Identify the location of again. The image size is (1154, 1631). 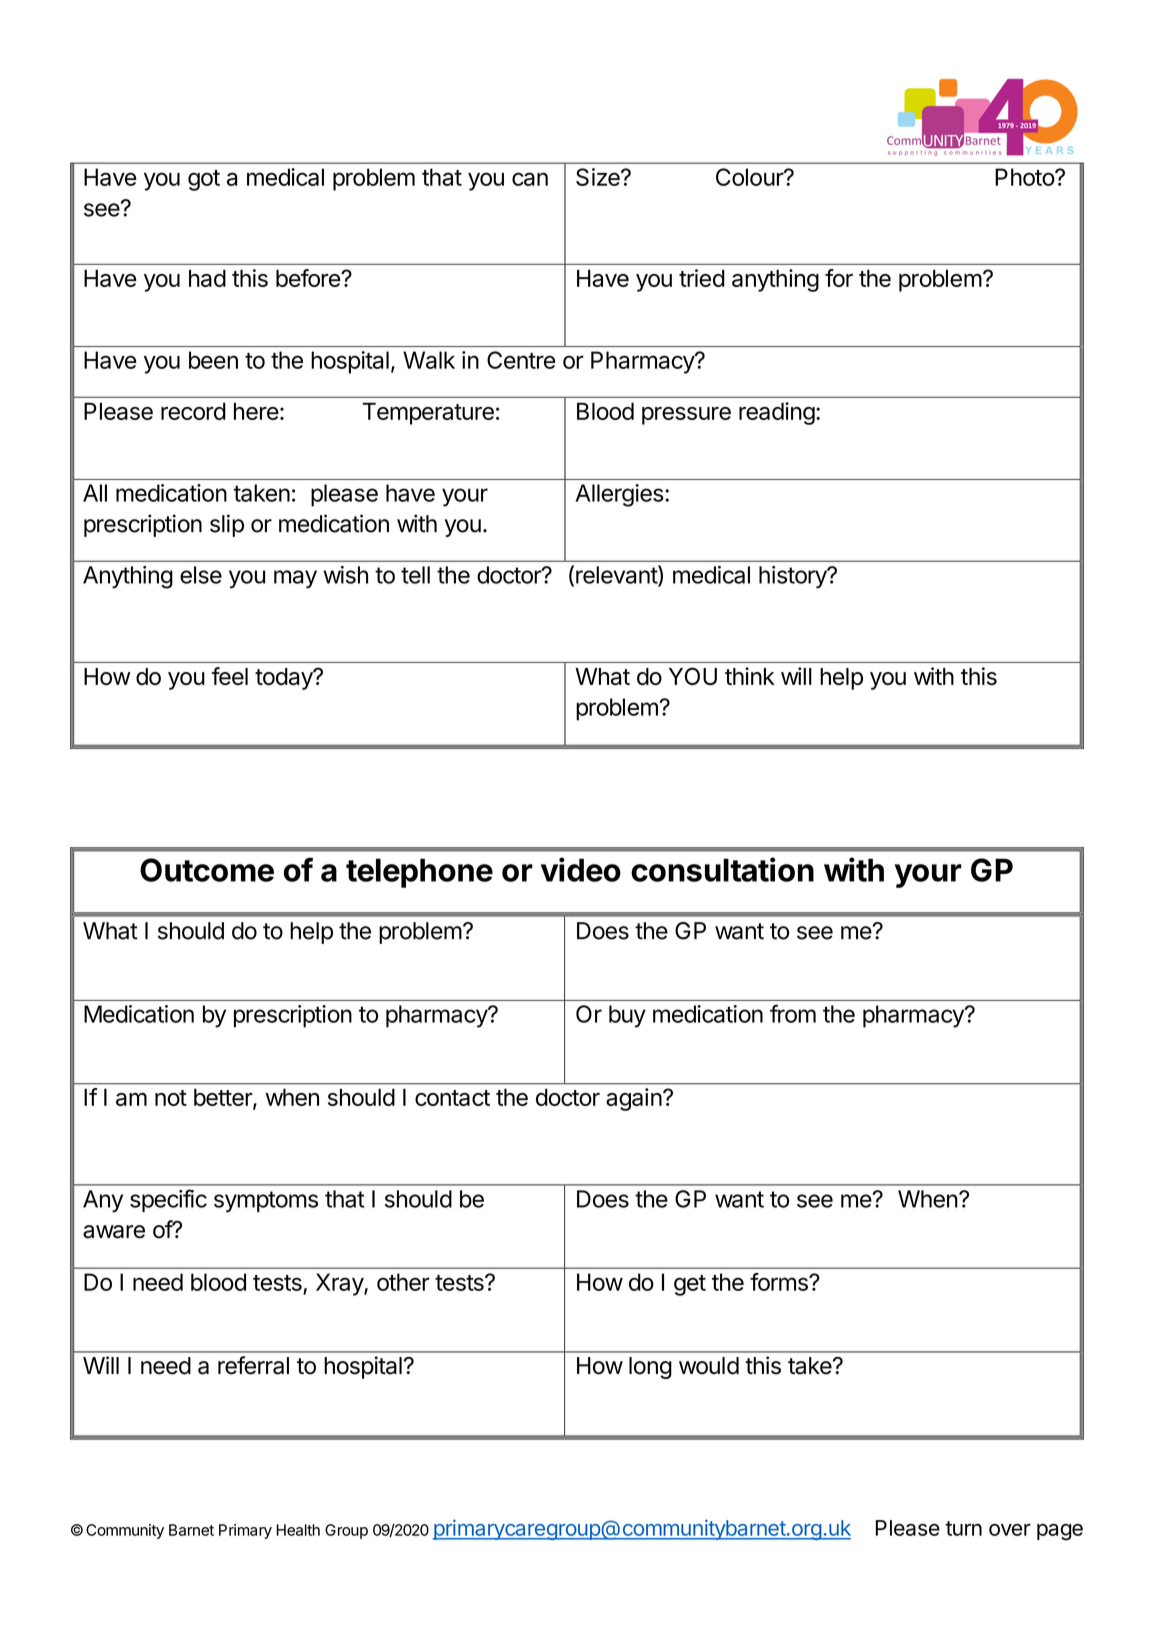
(634, 1099).
